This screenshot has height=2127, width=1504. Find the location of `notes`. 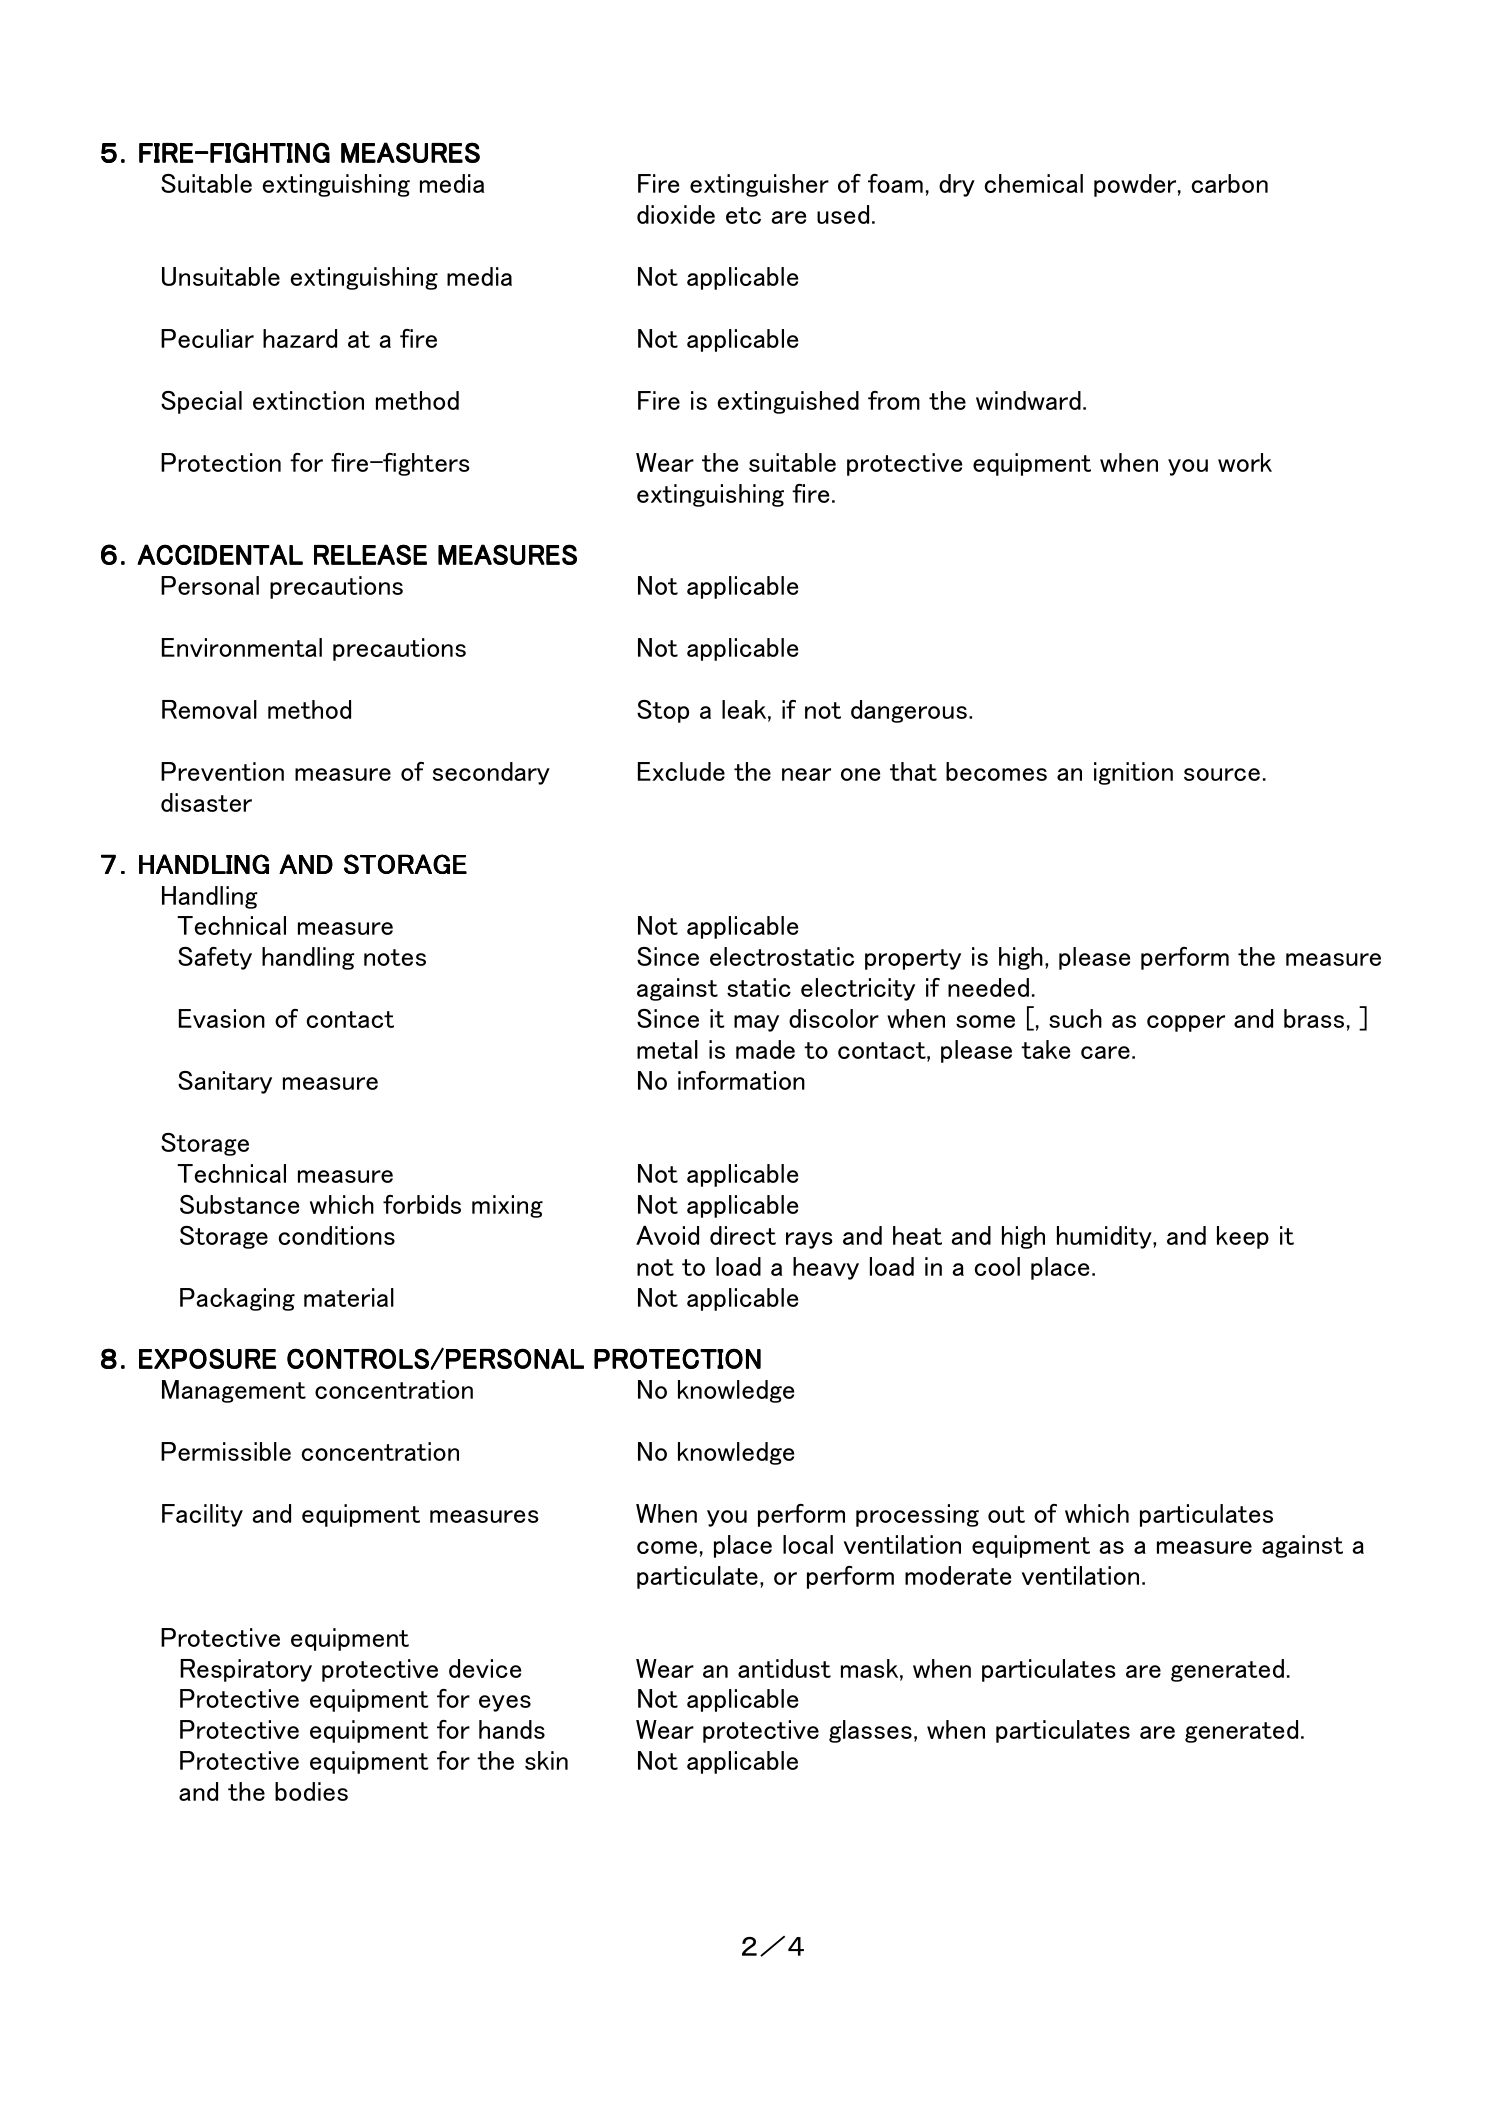

notes is located at coordinates (395, 957).
